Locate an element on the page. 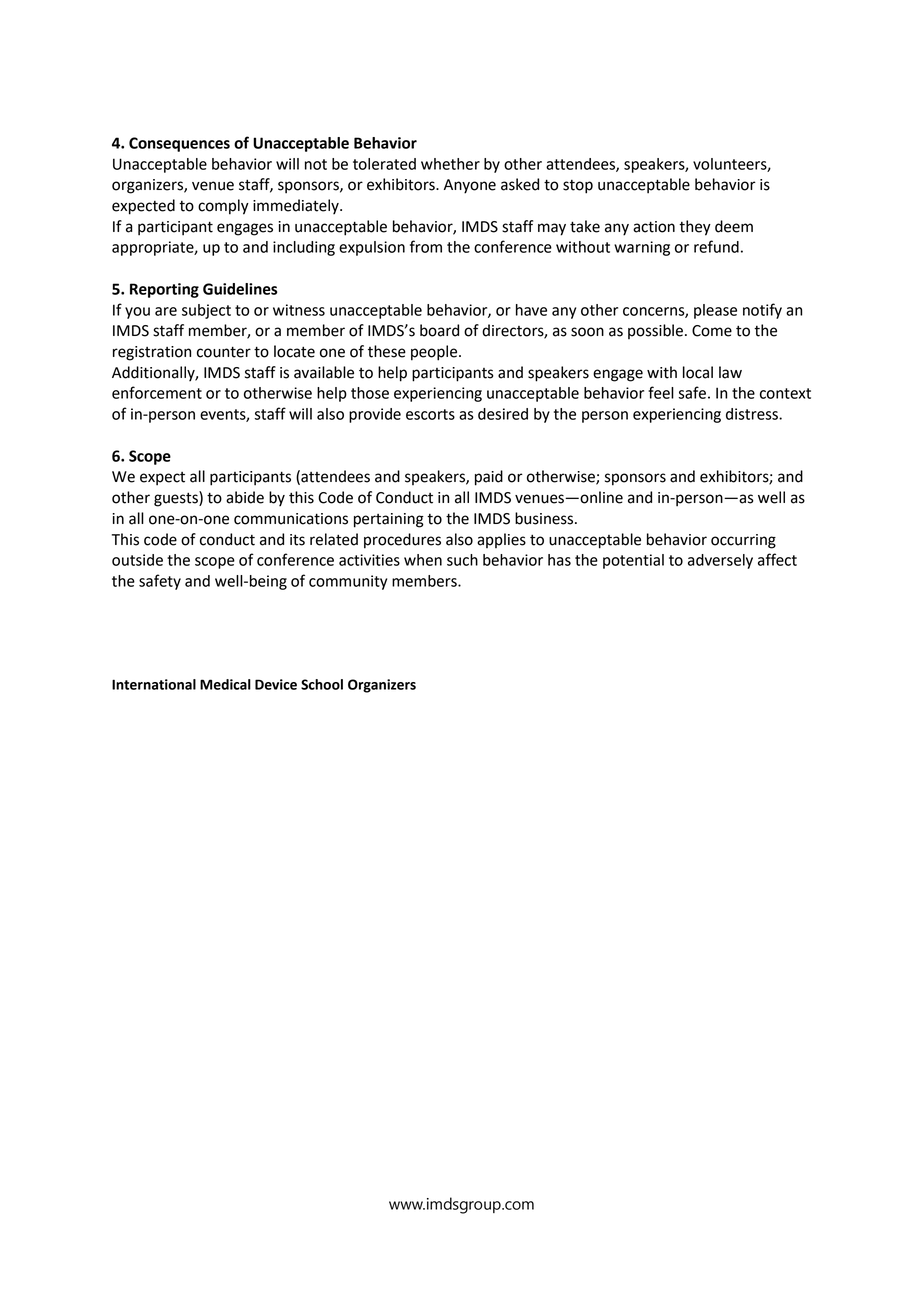 Image resolution: width=924 pixels, height=1308 pixels. escorts is located at coordinates (430, 414).
